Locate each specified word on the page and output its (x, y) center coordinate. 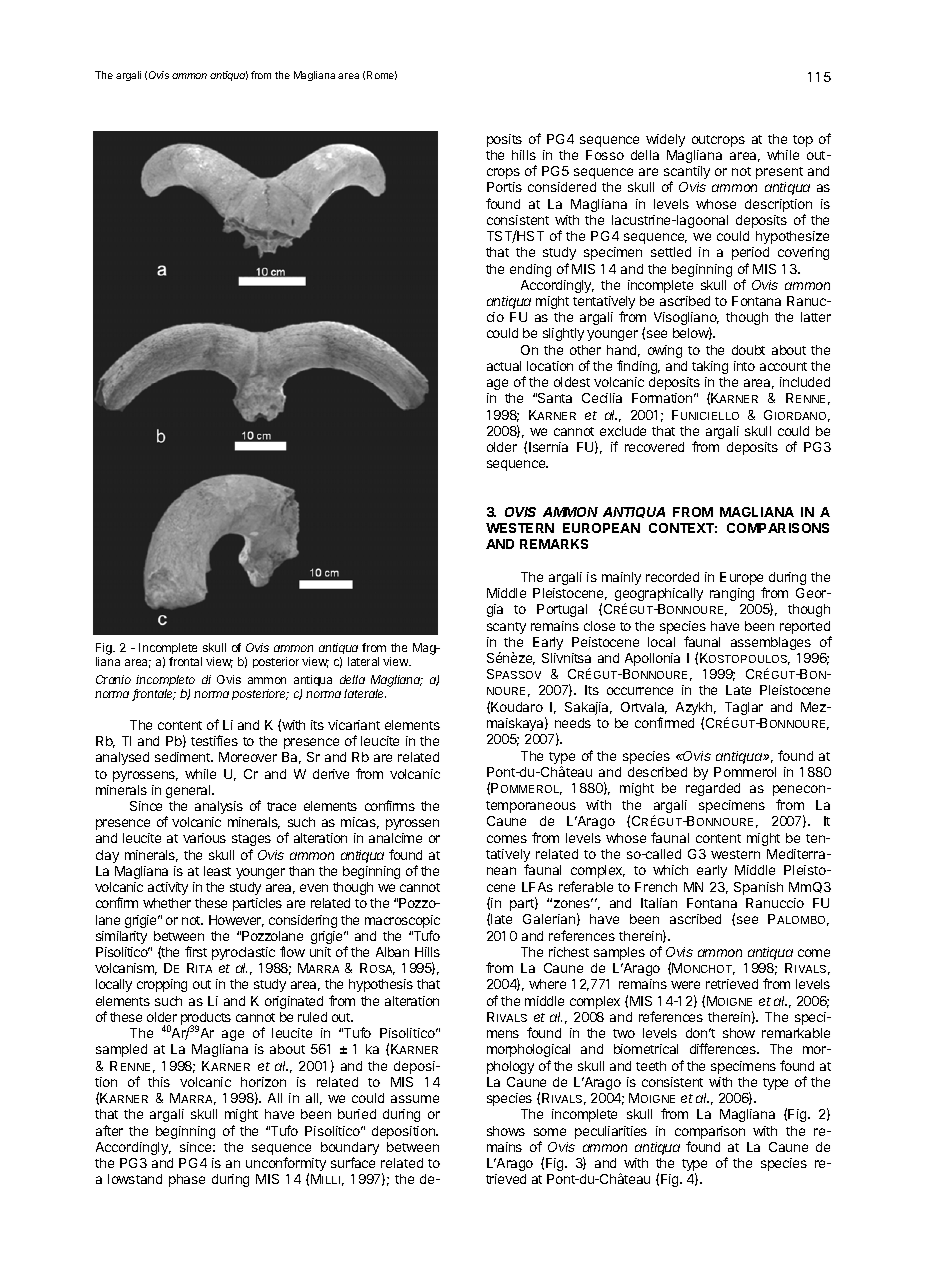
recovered (654, 447)
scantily (687, 174)
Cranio (113, 679)
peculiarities (611, 1132)
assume (415, 1099)
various (204, 838)
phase (187, 1180)
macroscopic (402, 921)
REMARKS (554, 544)
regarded (713, 789)
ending (530, 270)
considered (562, 187)
